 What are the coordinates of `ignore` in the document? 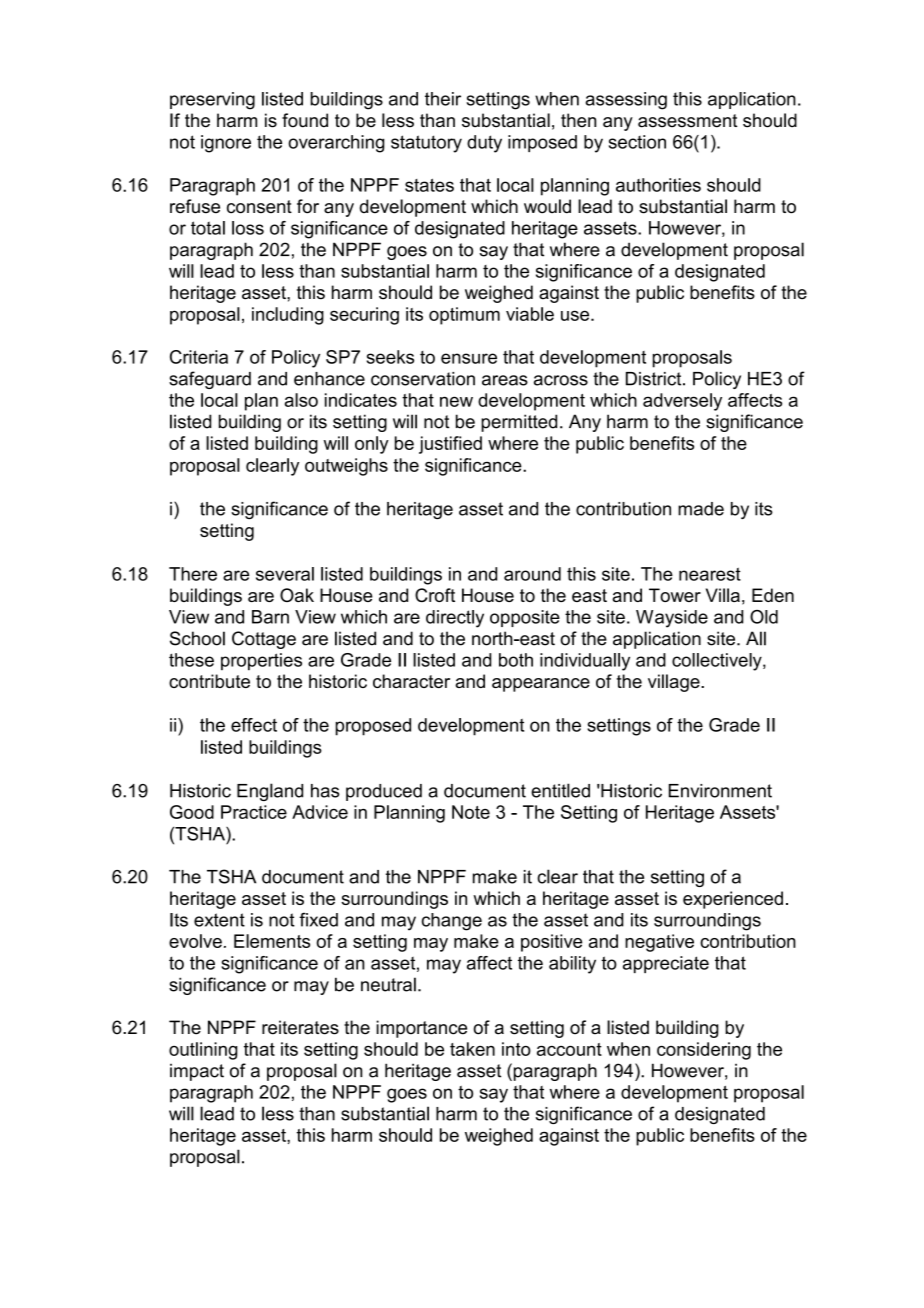 It's located at (226, 144).
